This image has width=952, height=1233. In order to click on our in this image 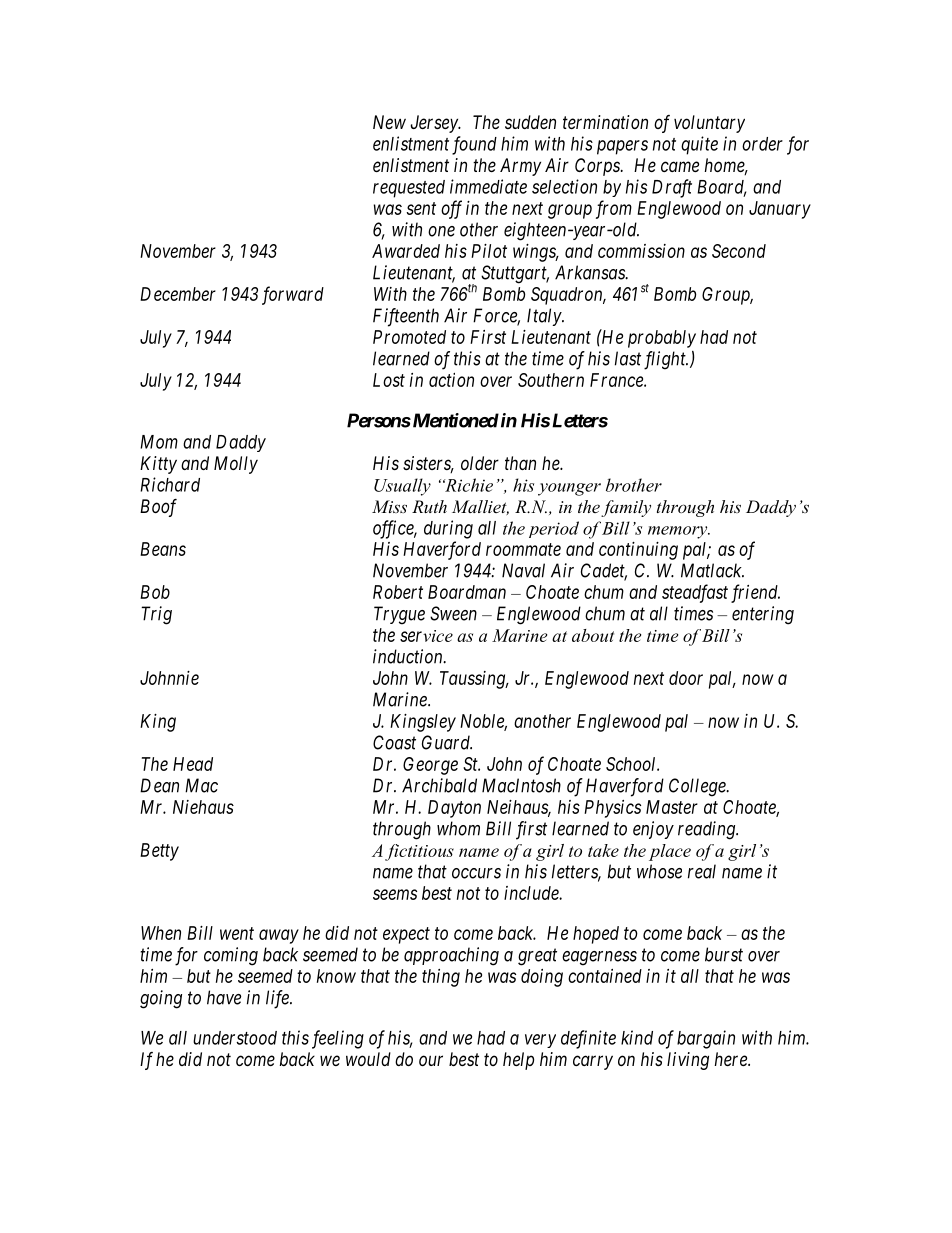, I will do `click(431, 1060)`.
